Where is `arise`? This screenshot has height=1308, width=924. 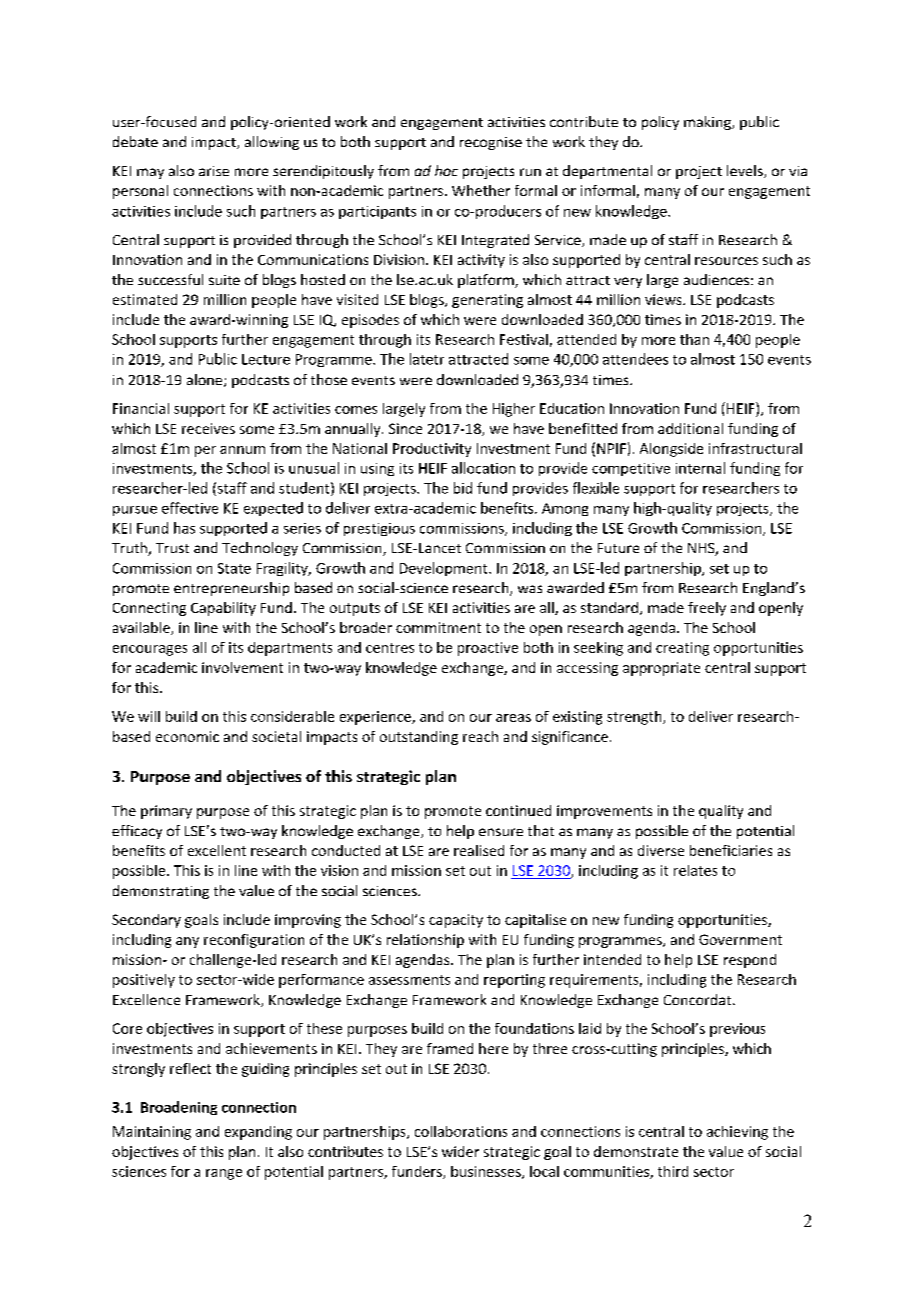
arise is located at coordinates (214, 171).
